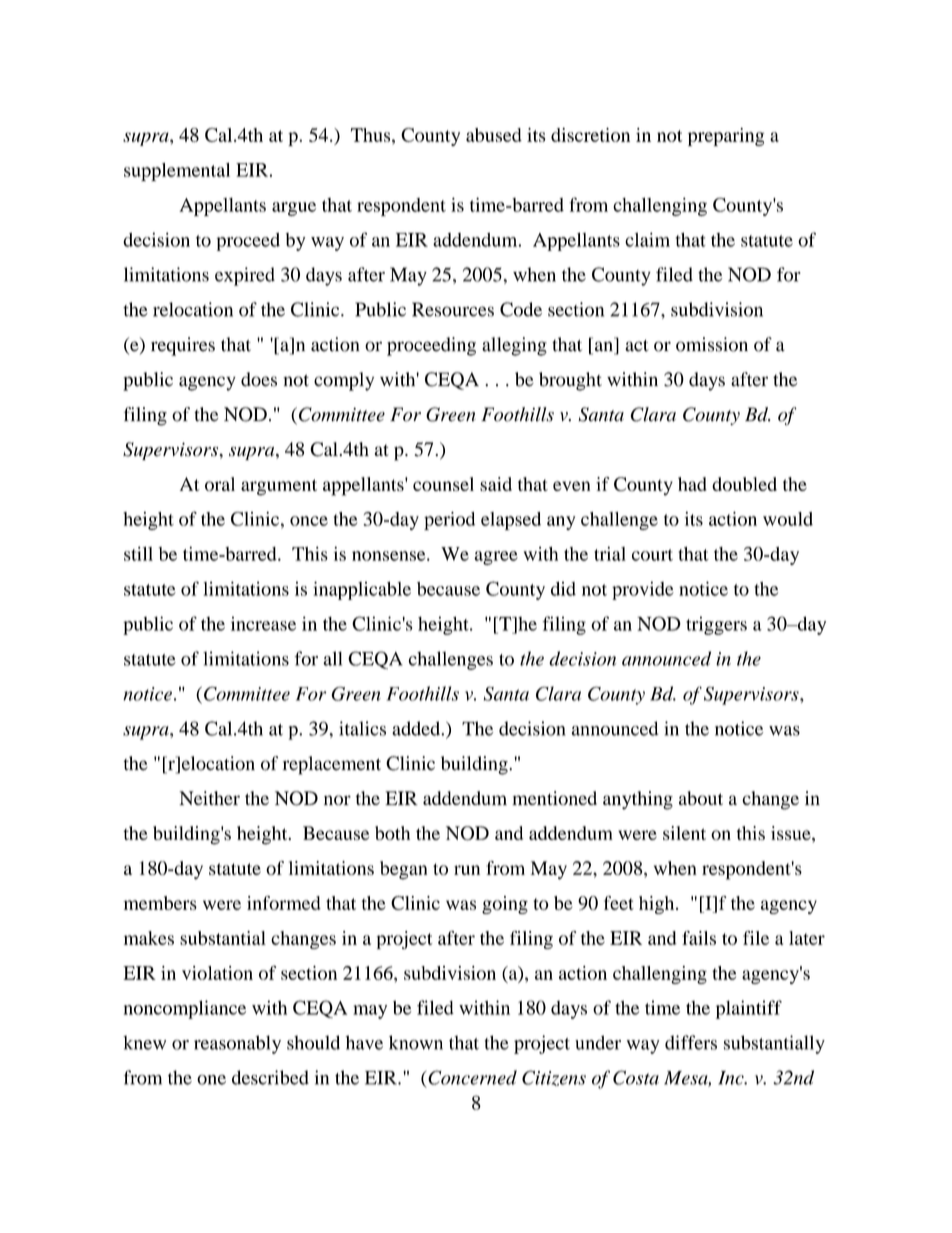  I want to click on known, so click(416, 1042).
